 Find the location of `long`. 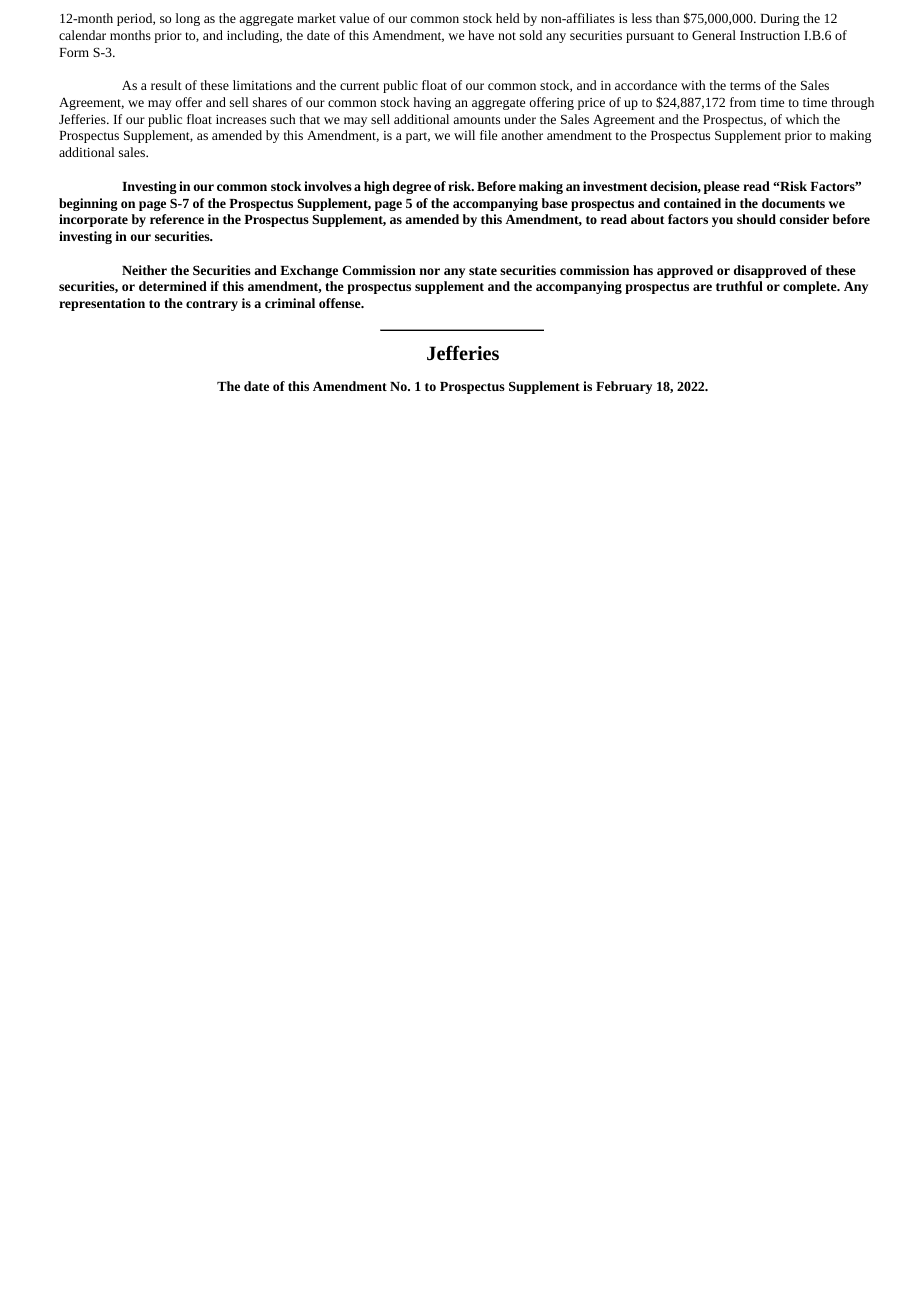

long is located at coordinates (188, 19).
